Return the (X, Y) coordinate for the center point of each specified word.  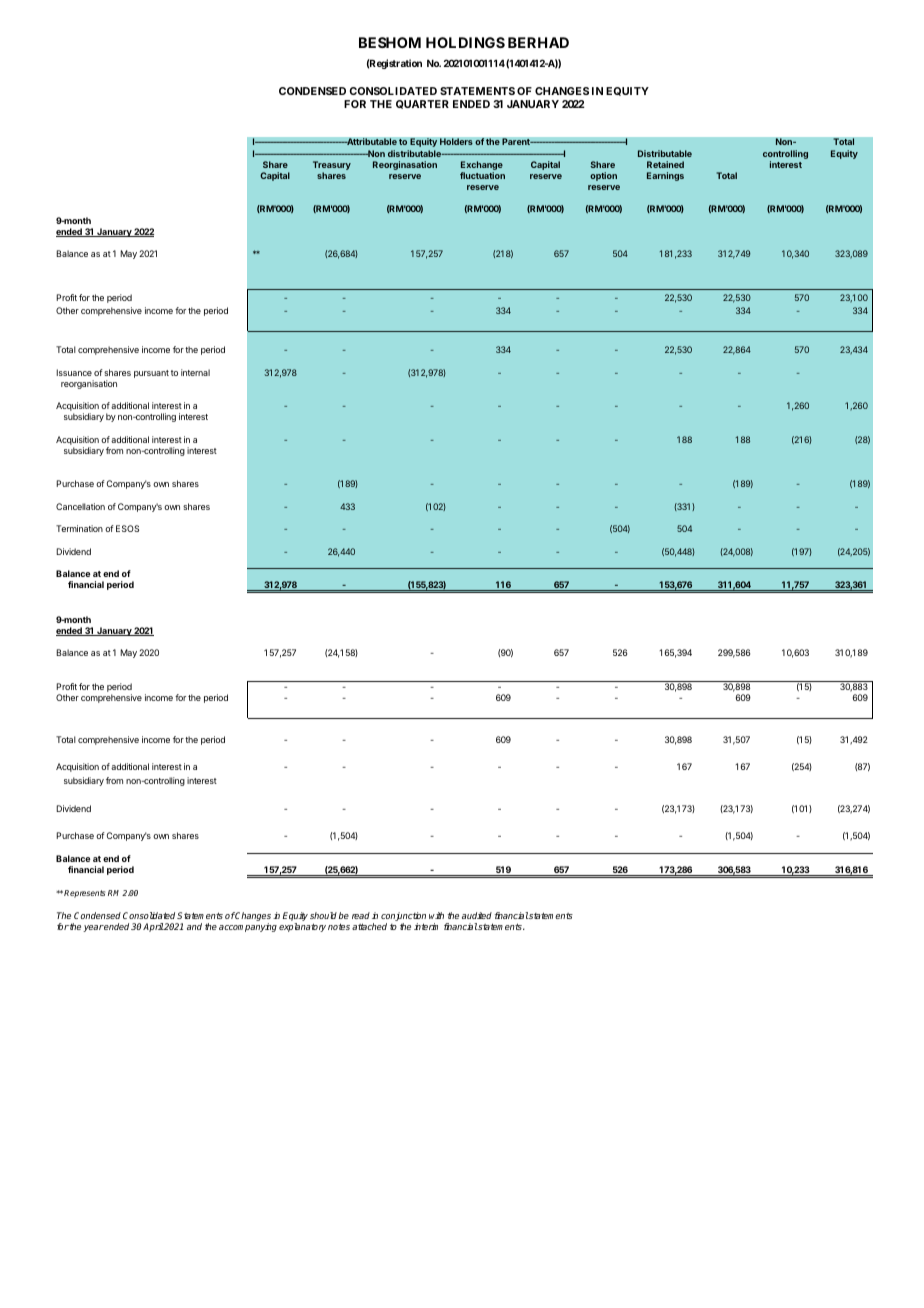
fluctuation (482, 175)
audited (477, 915)
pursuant (151, 374)
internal (195, 372)
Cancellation (80, 506)
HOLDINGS (465, 42)
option (603, 176)
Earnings (665, 176)
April (153, 927)
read (361, 915)
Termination (79, 528)
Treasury (332, 167)
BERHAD (538, 42)
